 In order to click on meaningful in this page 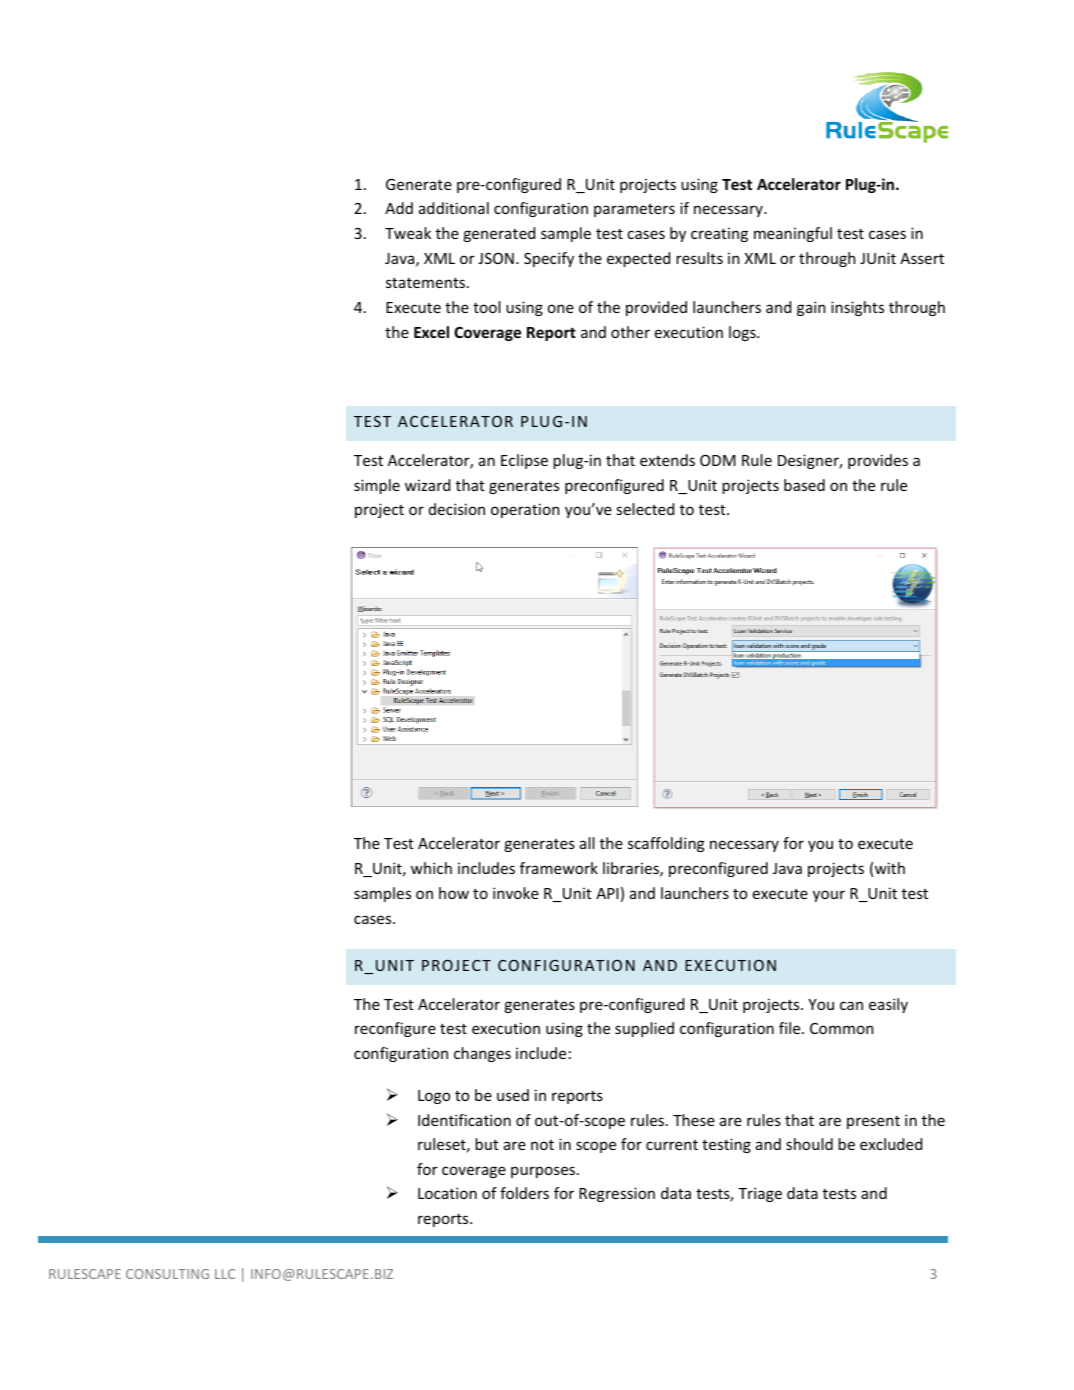, I will do `click(793, 234)`.
